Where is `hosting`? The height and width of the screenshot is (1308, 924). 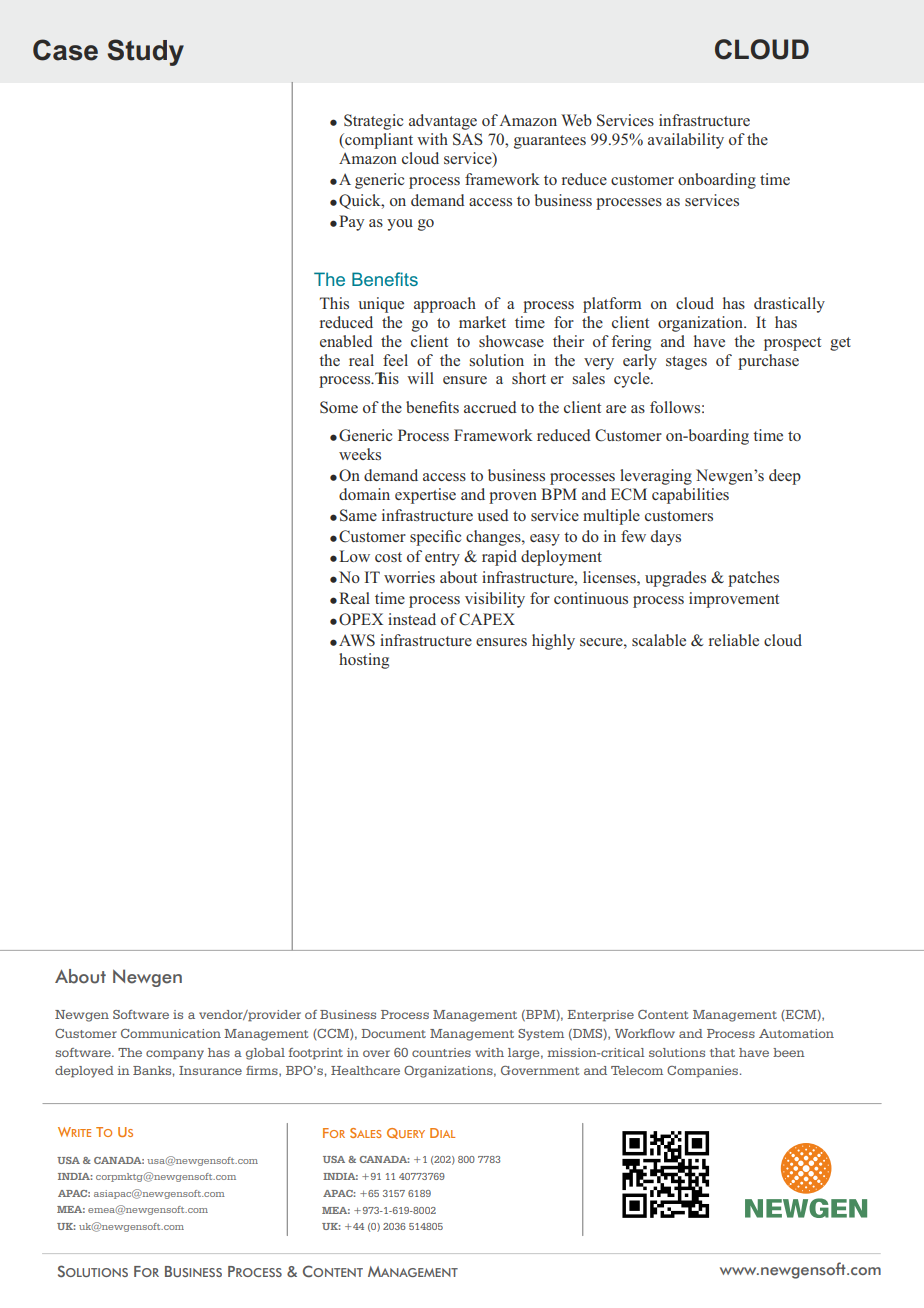 hosting is located at coordinates (364, 661).
